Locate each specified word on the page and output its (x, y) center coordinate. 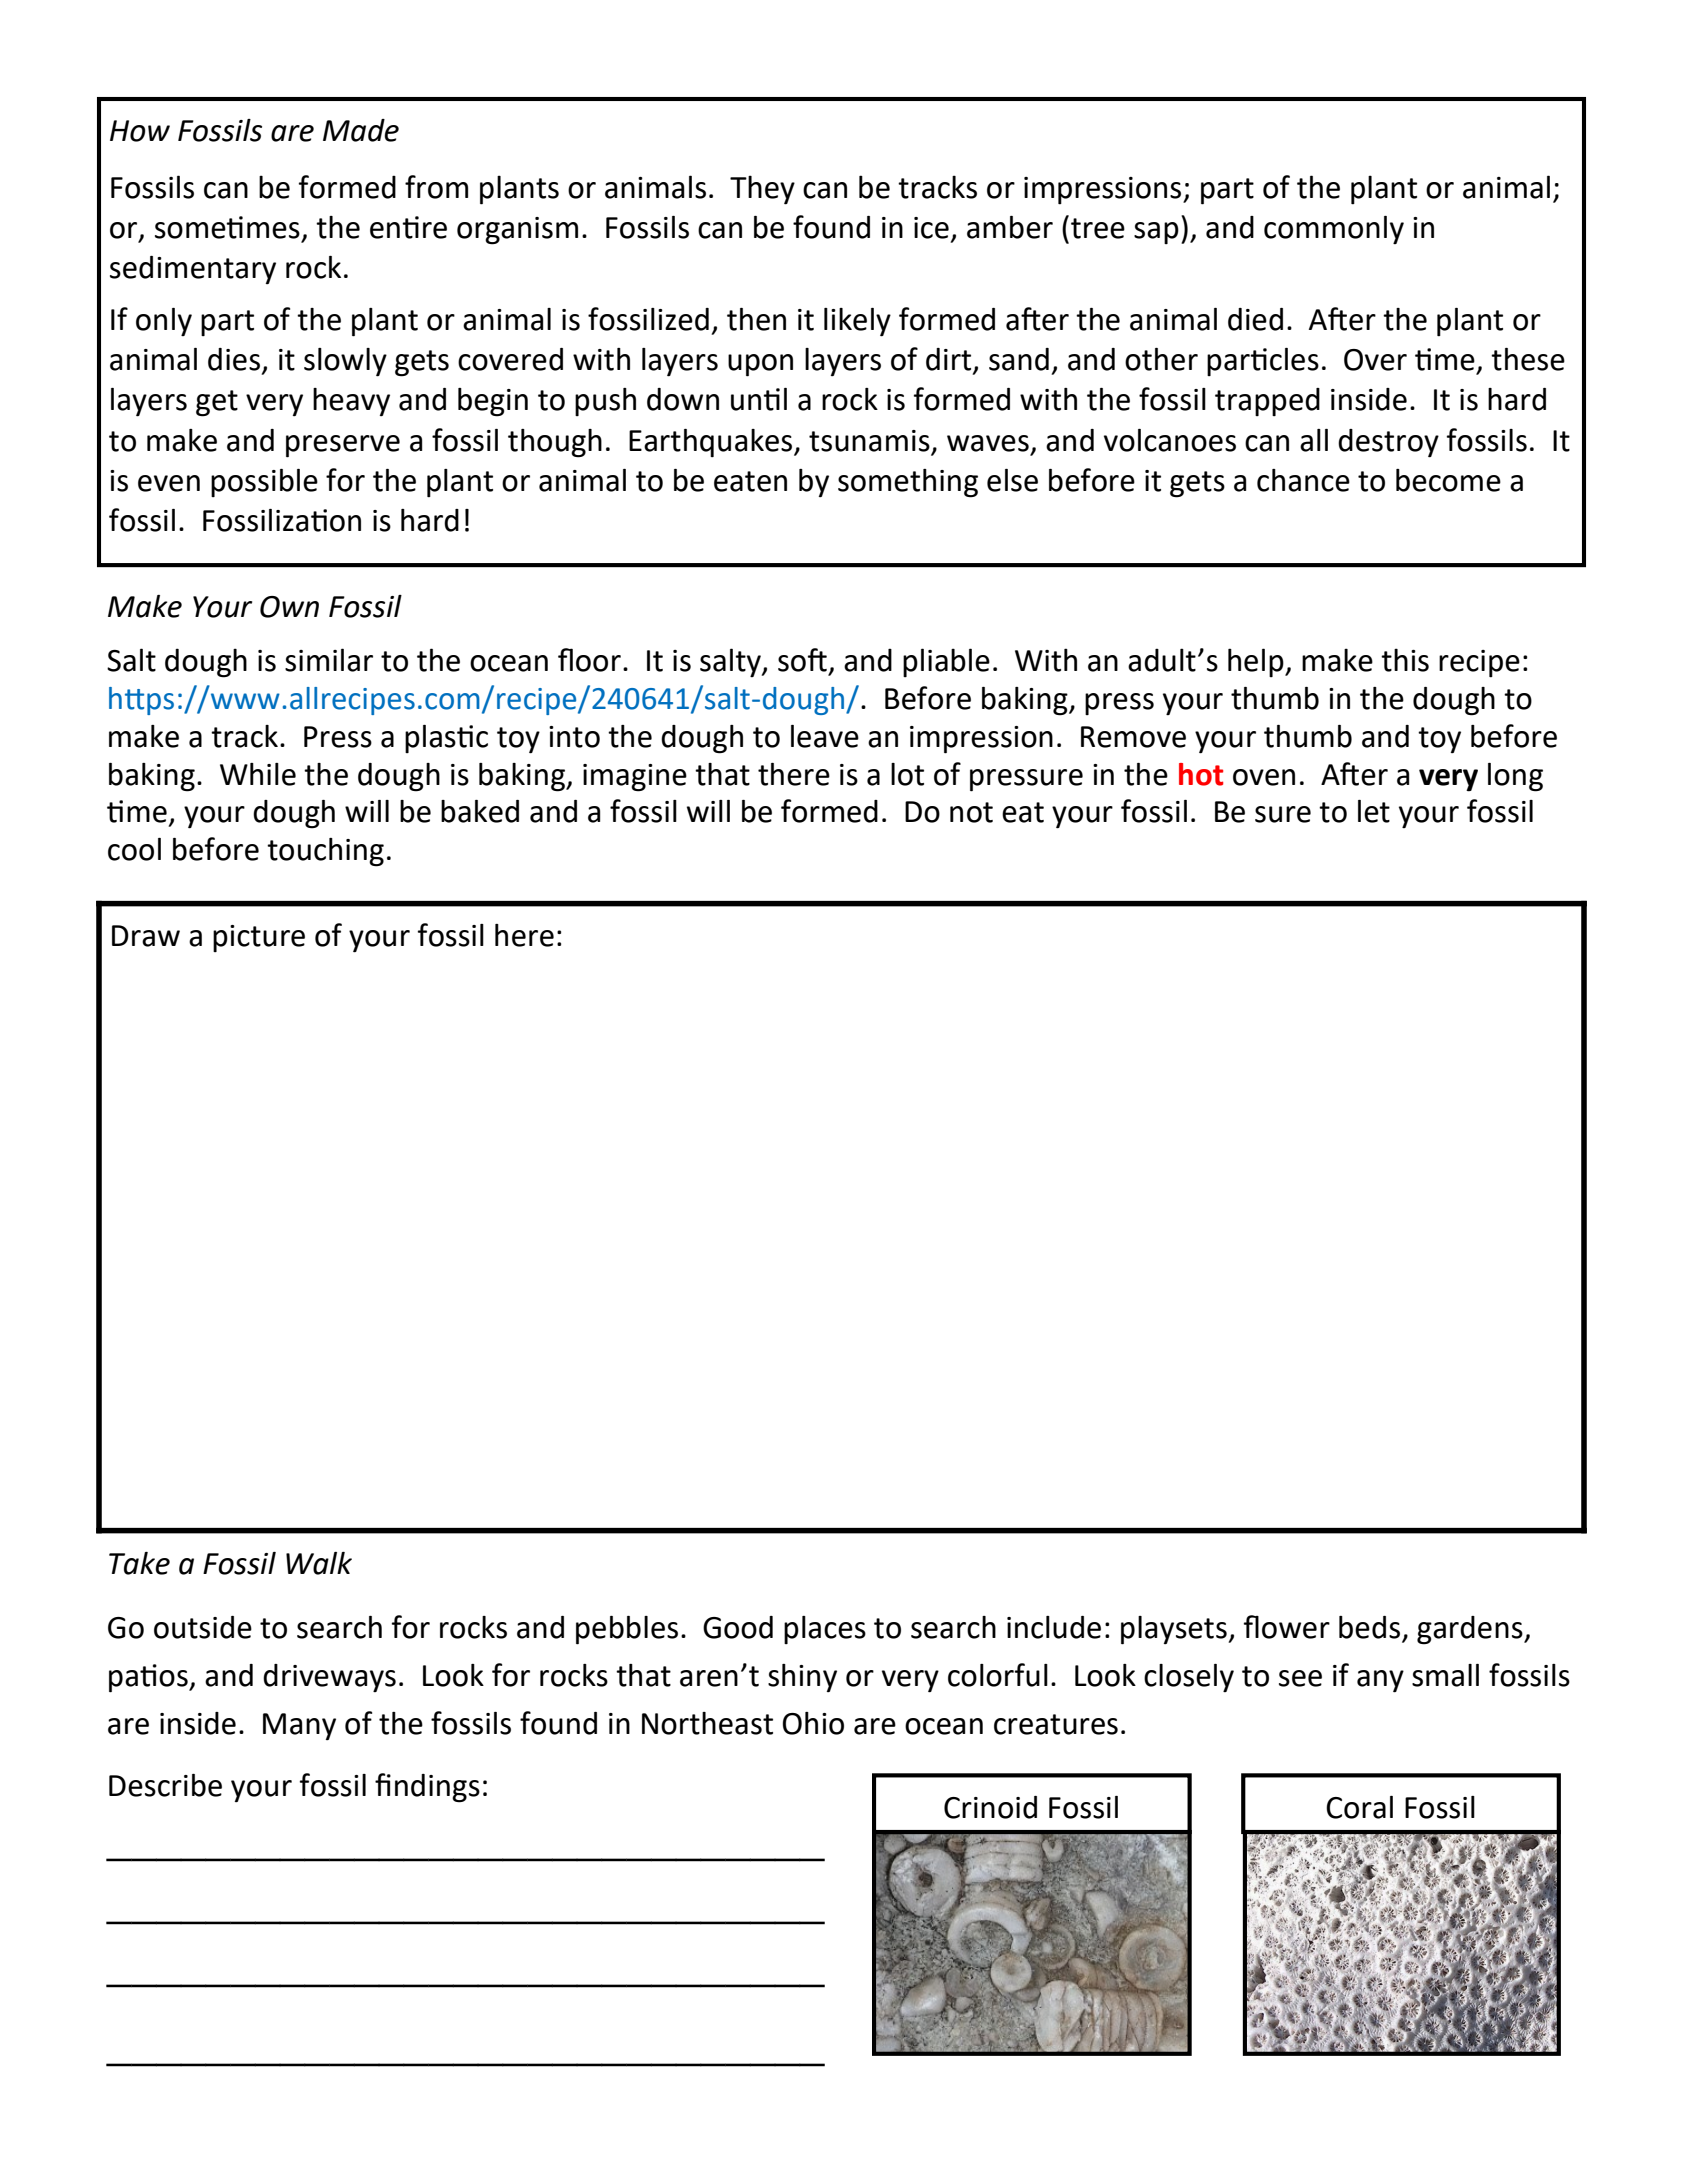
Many (299, 1726)
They (762, 190)
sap (1156, 233)
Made (361, 130)
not (971, 812)
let (1374, 811)
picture (259, 938)
